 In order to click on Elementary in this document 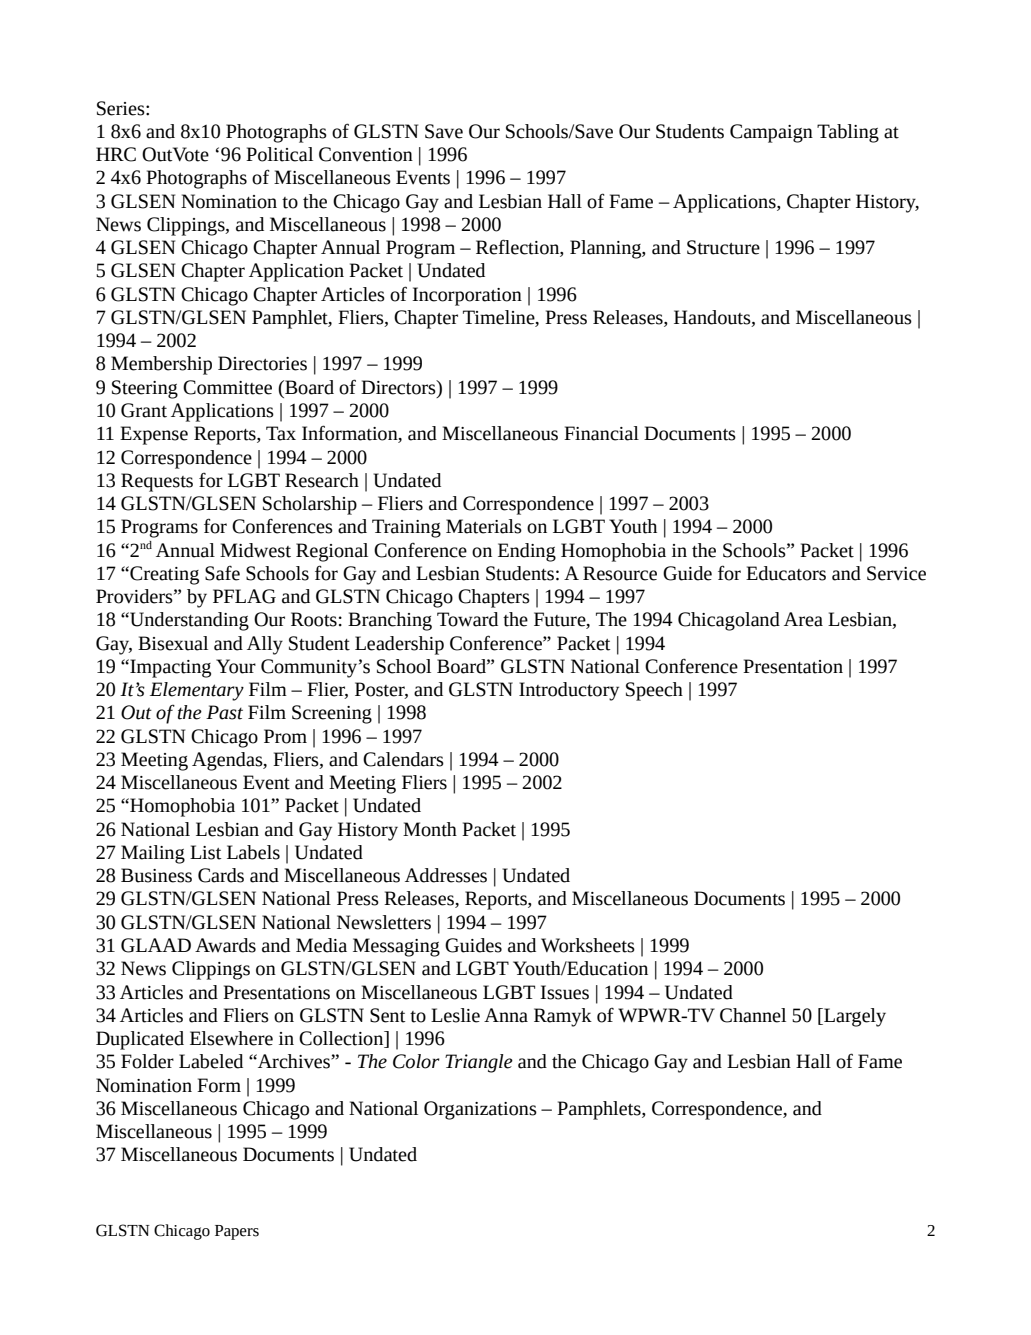, I will do `click(197, 691)`.
